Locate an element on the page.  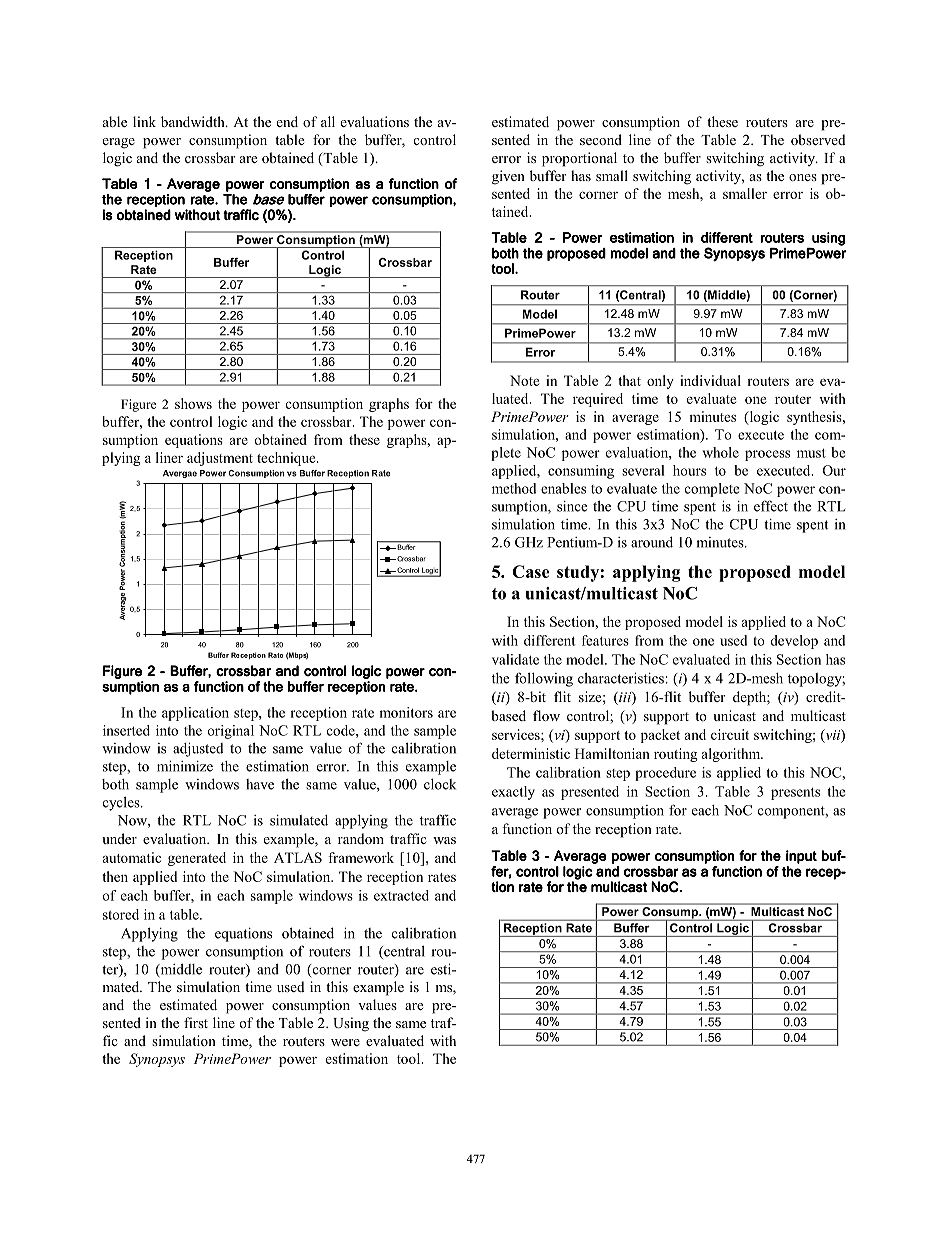
bandwidth is located at coordinates (194, 121).
